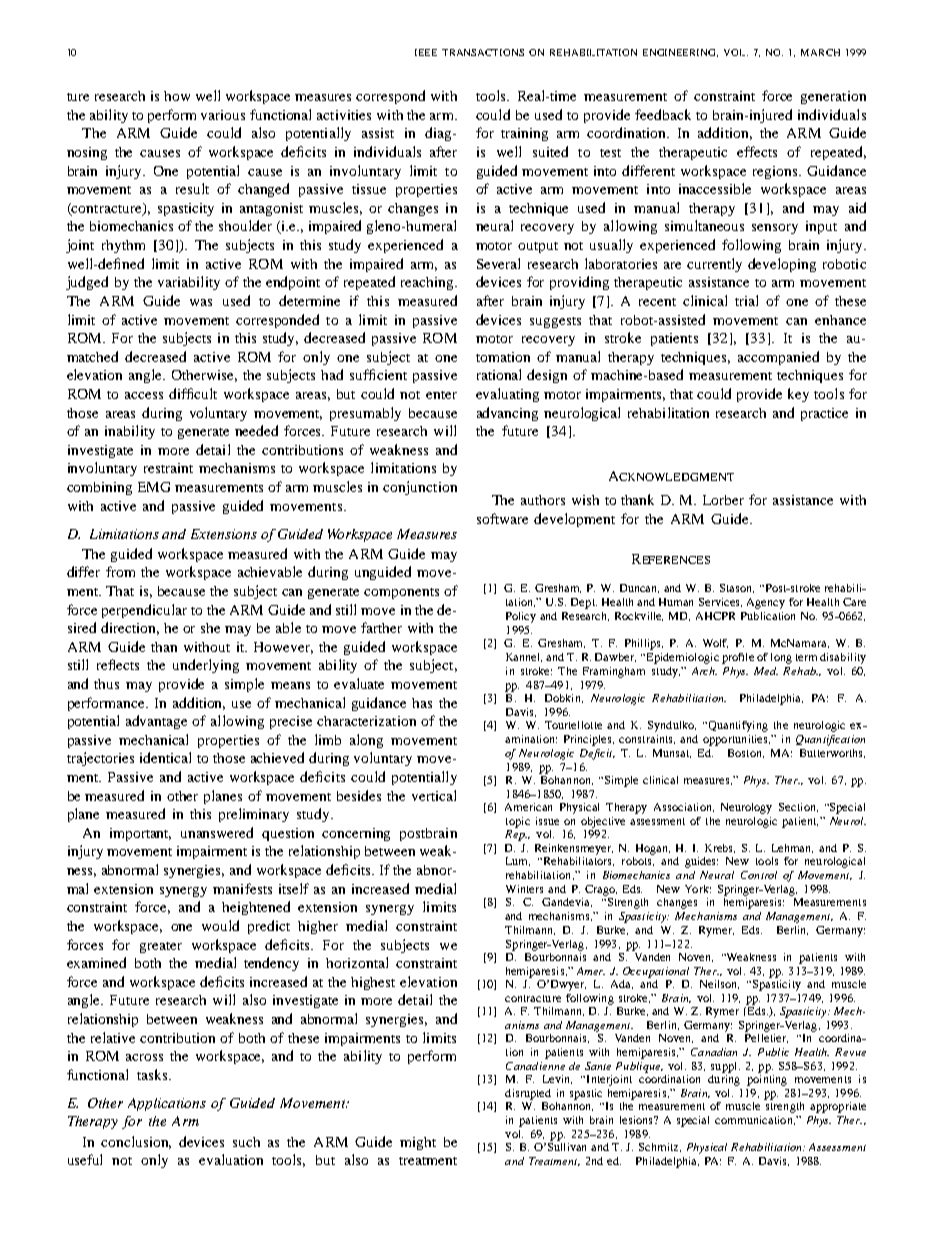 The width and height of the screenshot is (952, 1233). I want to click on advancing, so click(507, 414).
